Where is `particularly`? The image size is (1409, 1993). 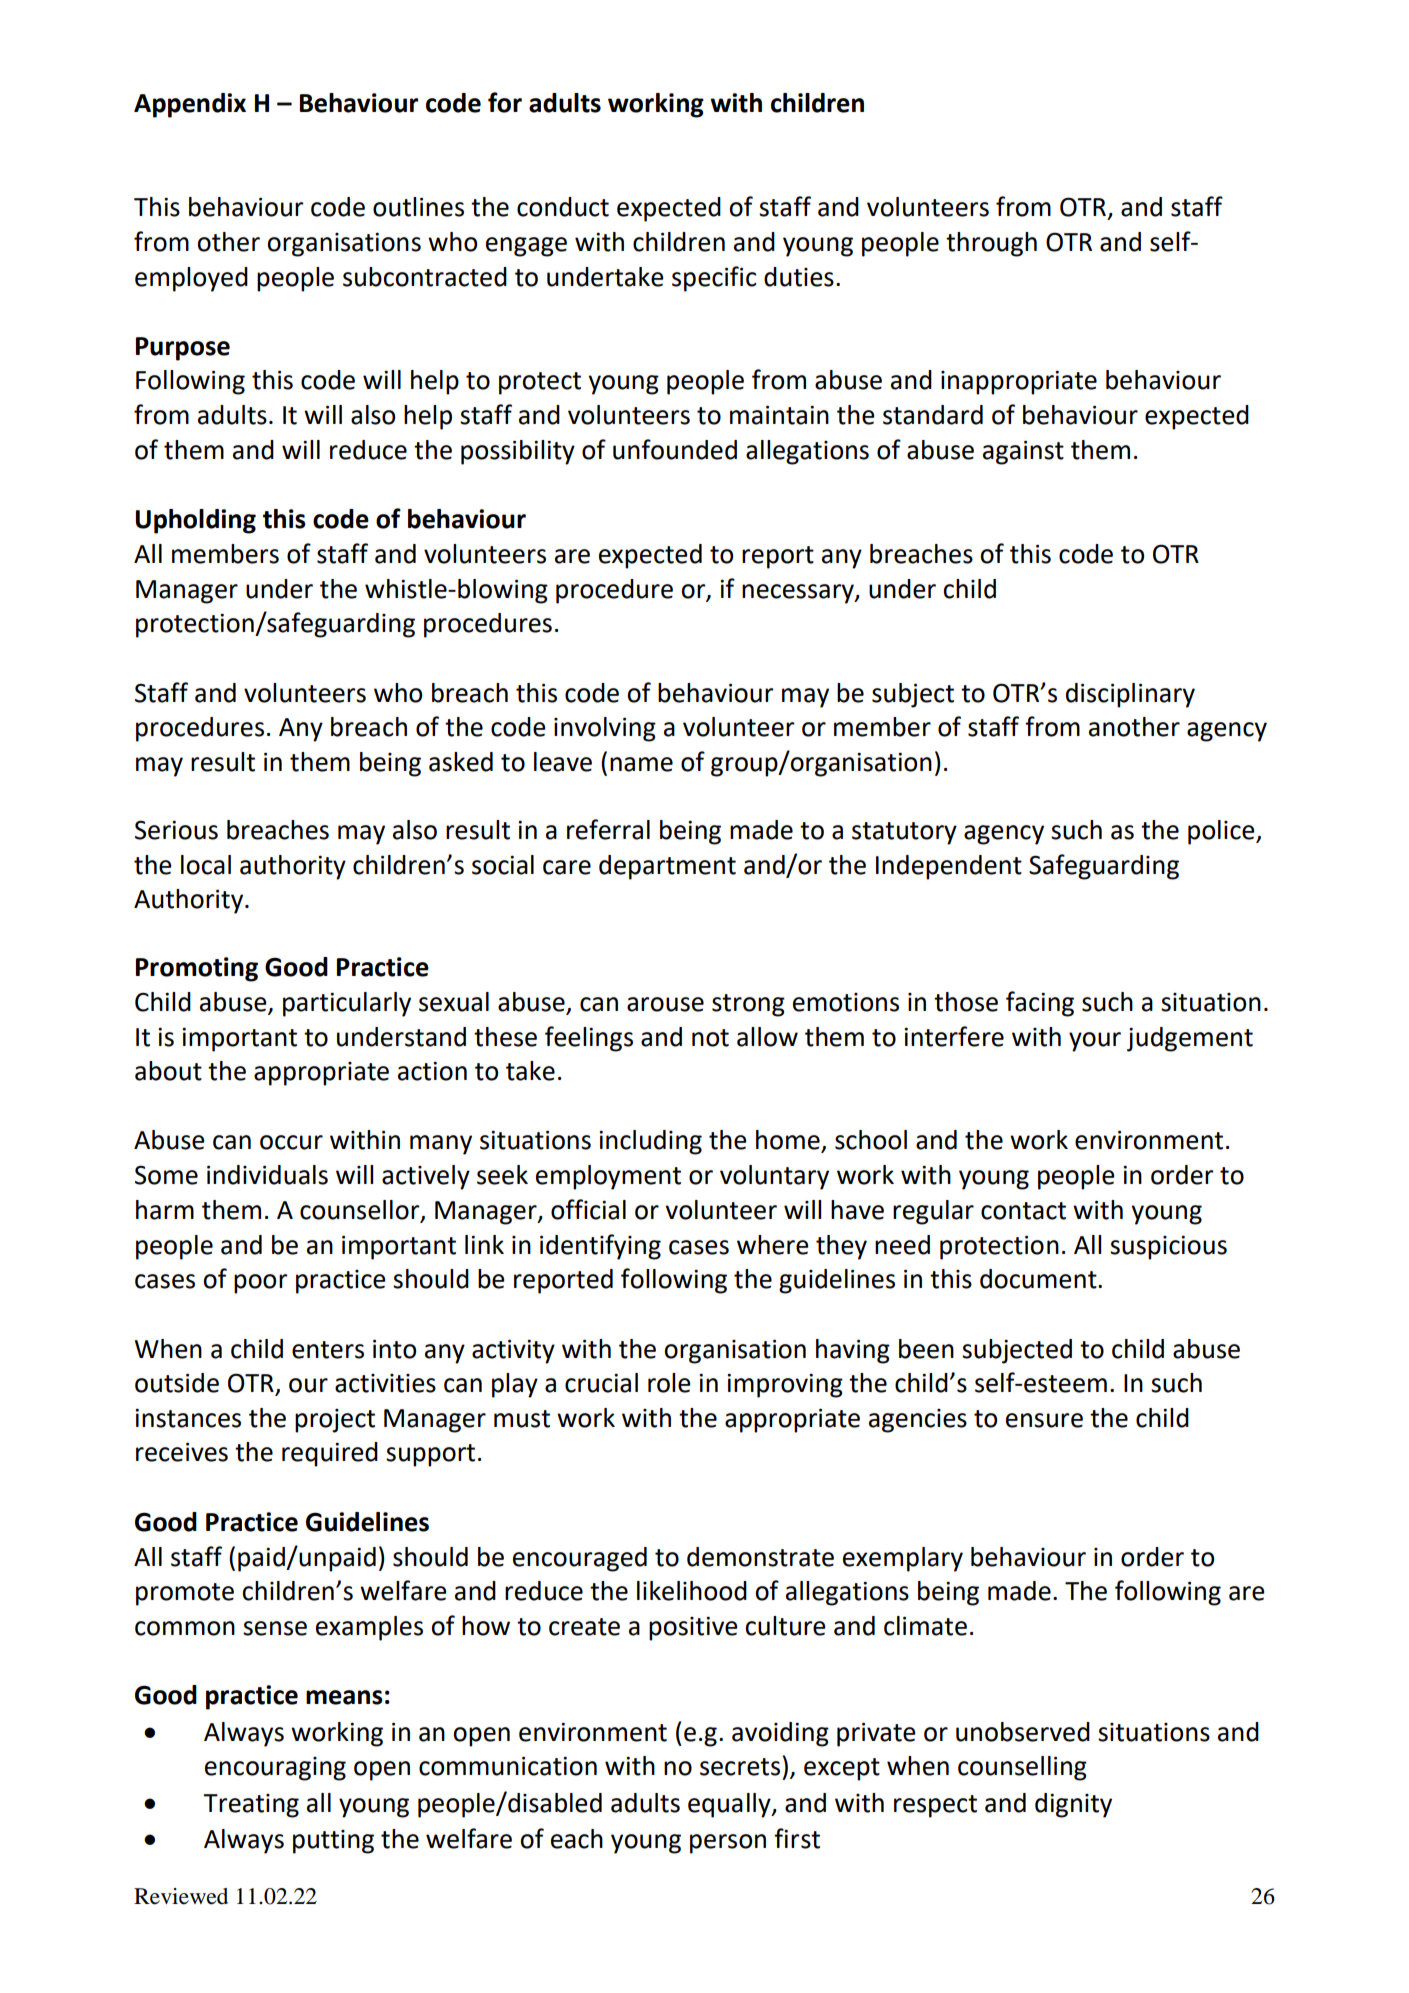 particularly is located at coordinates (347, 1004).
